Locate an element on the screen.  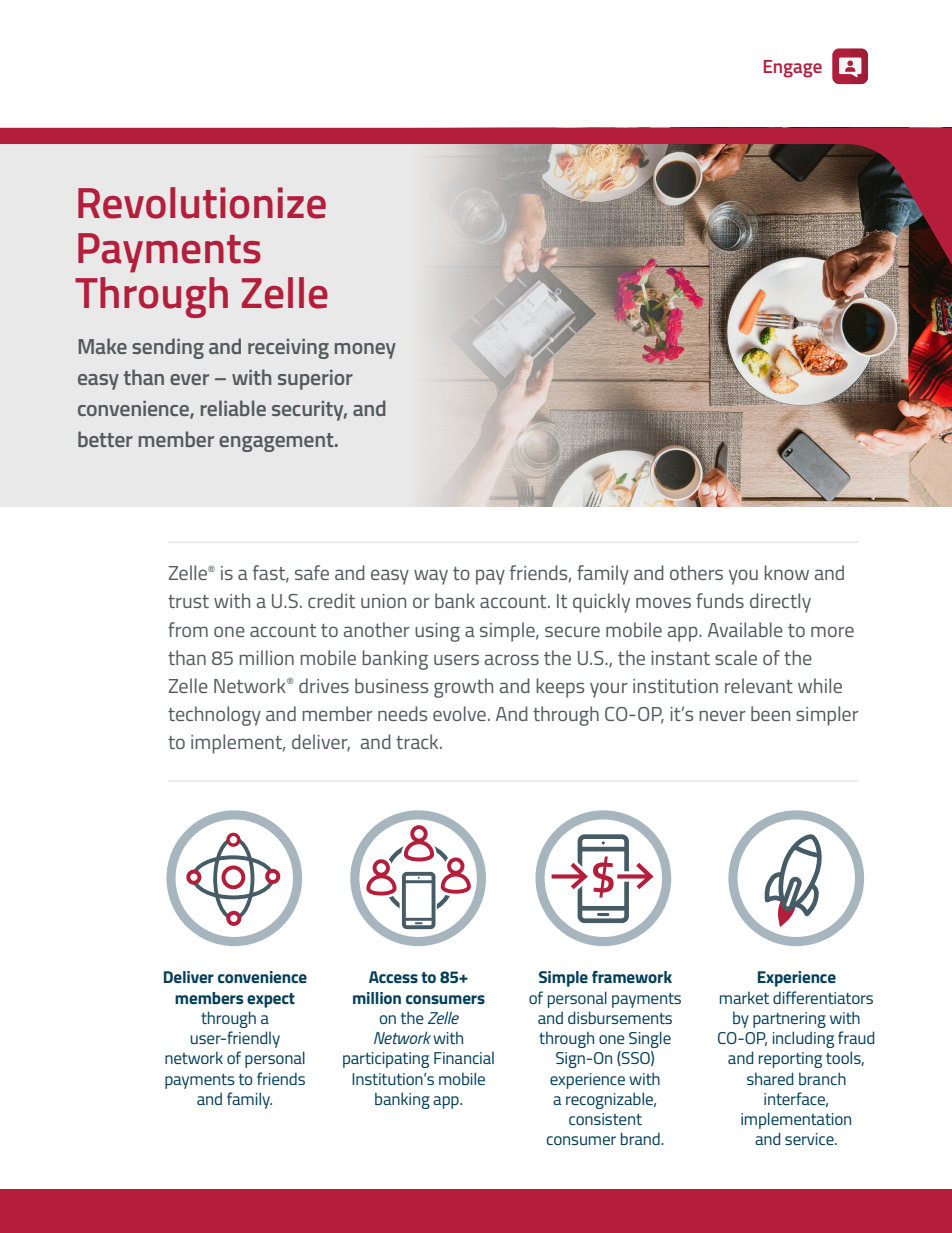
evolve is located at coordinates (459, 713).
